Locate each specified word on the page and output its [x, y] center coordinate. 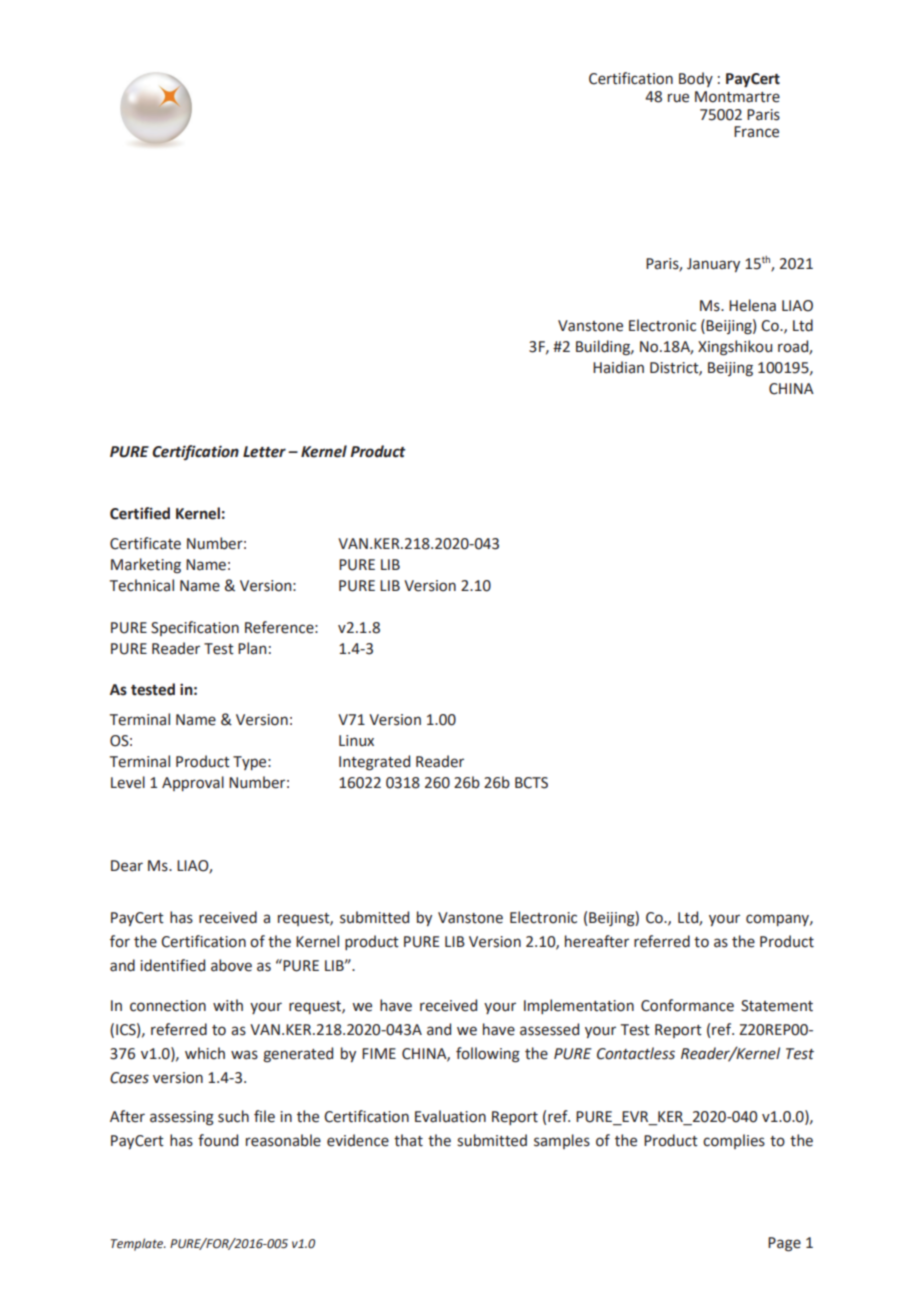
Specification [195, 628]
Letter [264, 452]
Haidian [618, 367]
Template [138, 1244]
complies [734, 1141]
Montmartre [737, 97]
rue [678, 98]
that [408, 1140]
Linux [356, 741]
